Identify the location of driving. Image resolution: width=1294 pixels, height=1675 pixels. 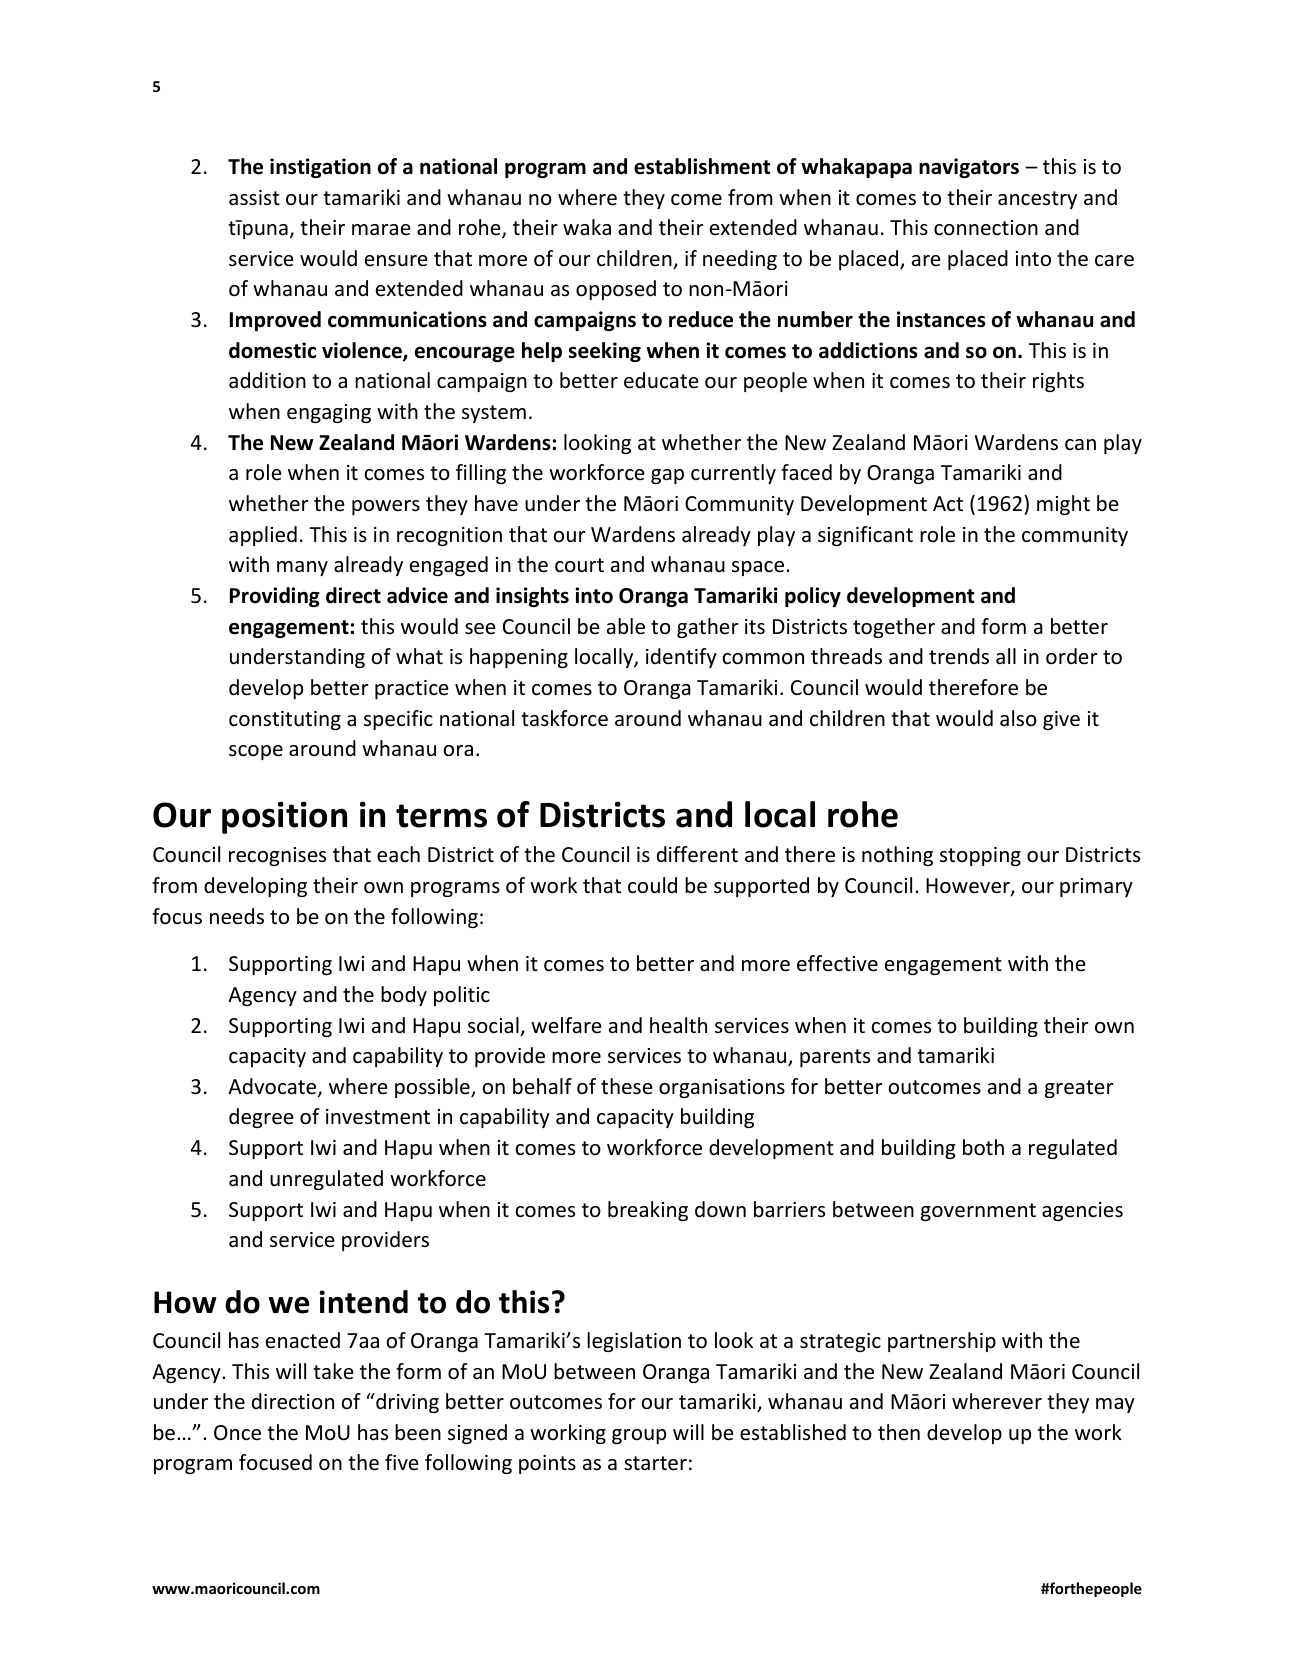
(406, 1403).
